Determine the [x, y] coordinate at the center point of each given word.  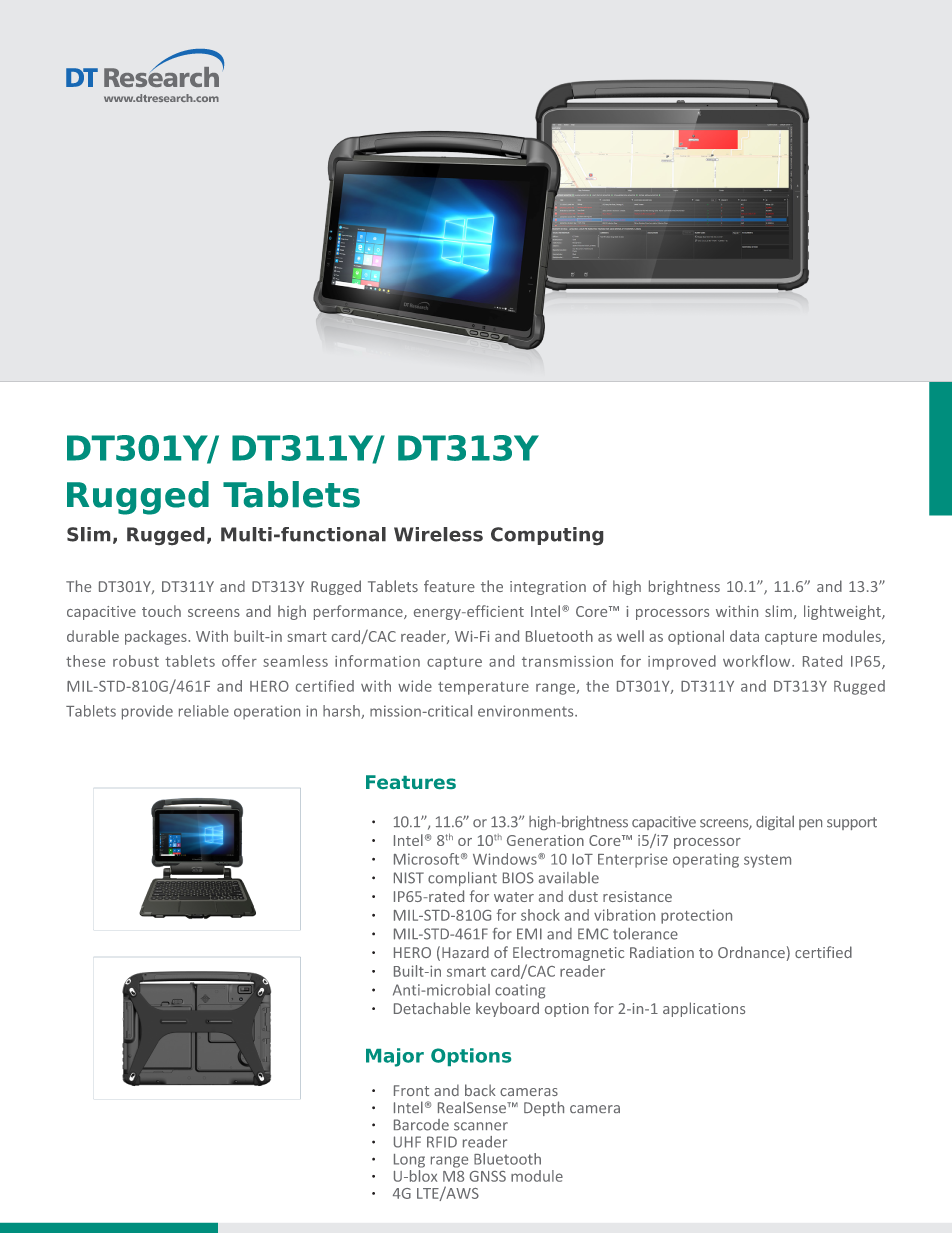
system [767, 861]
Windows [506, 859]
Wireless [438, 534]
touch [161, 611]
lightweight [843, 612]
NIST [409, 878]
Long [409, 1161]
